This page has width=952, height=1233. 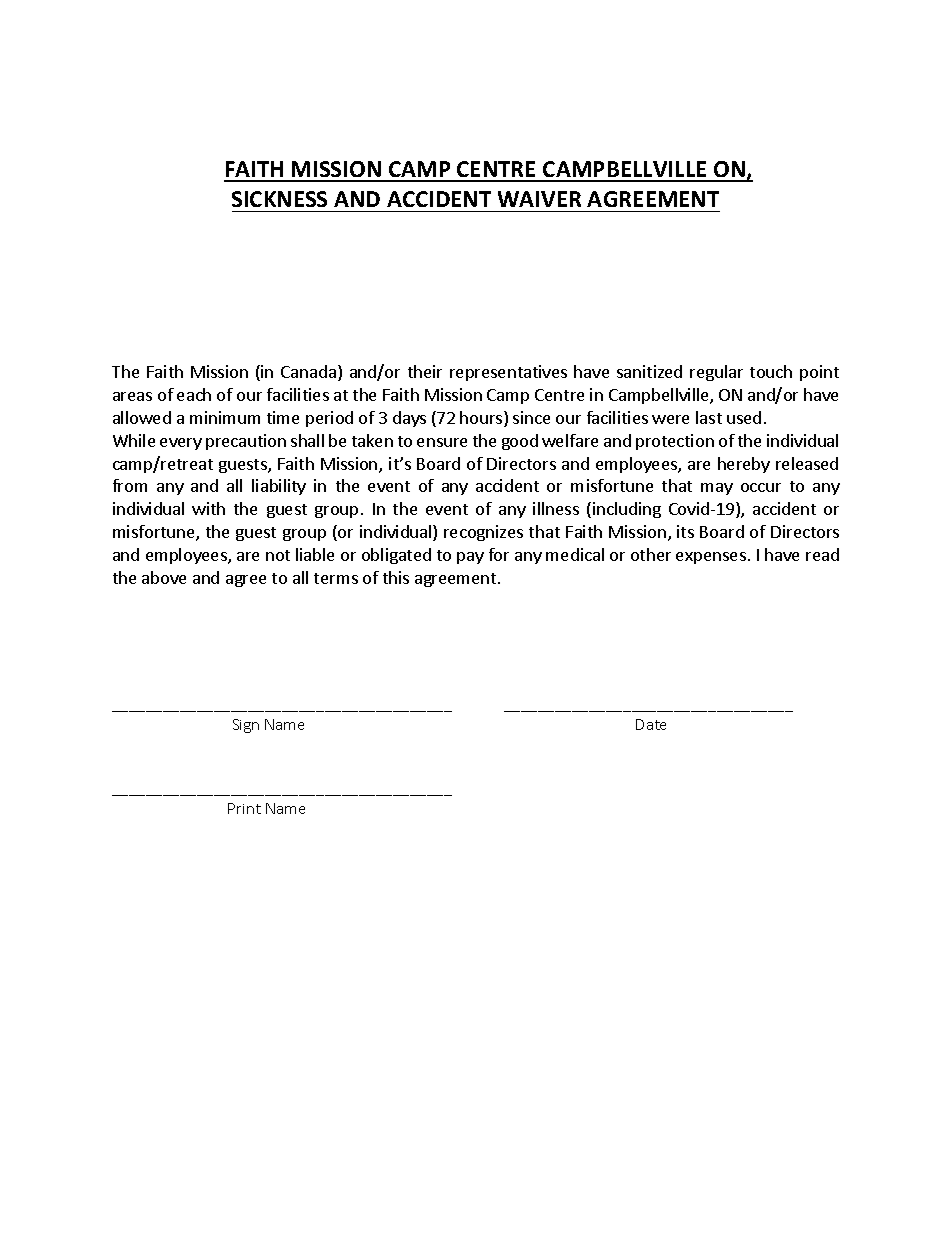 I want to click on touch, so click(x=771, y=371).
